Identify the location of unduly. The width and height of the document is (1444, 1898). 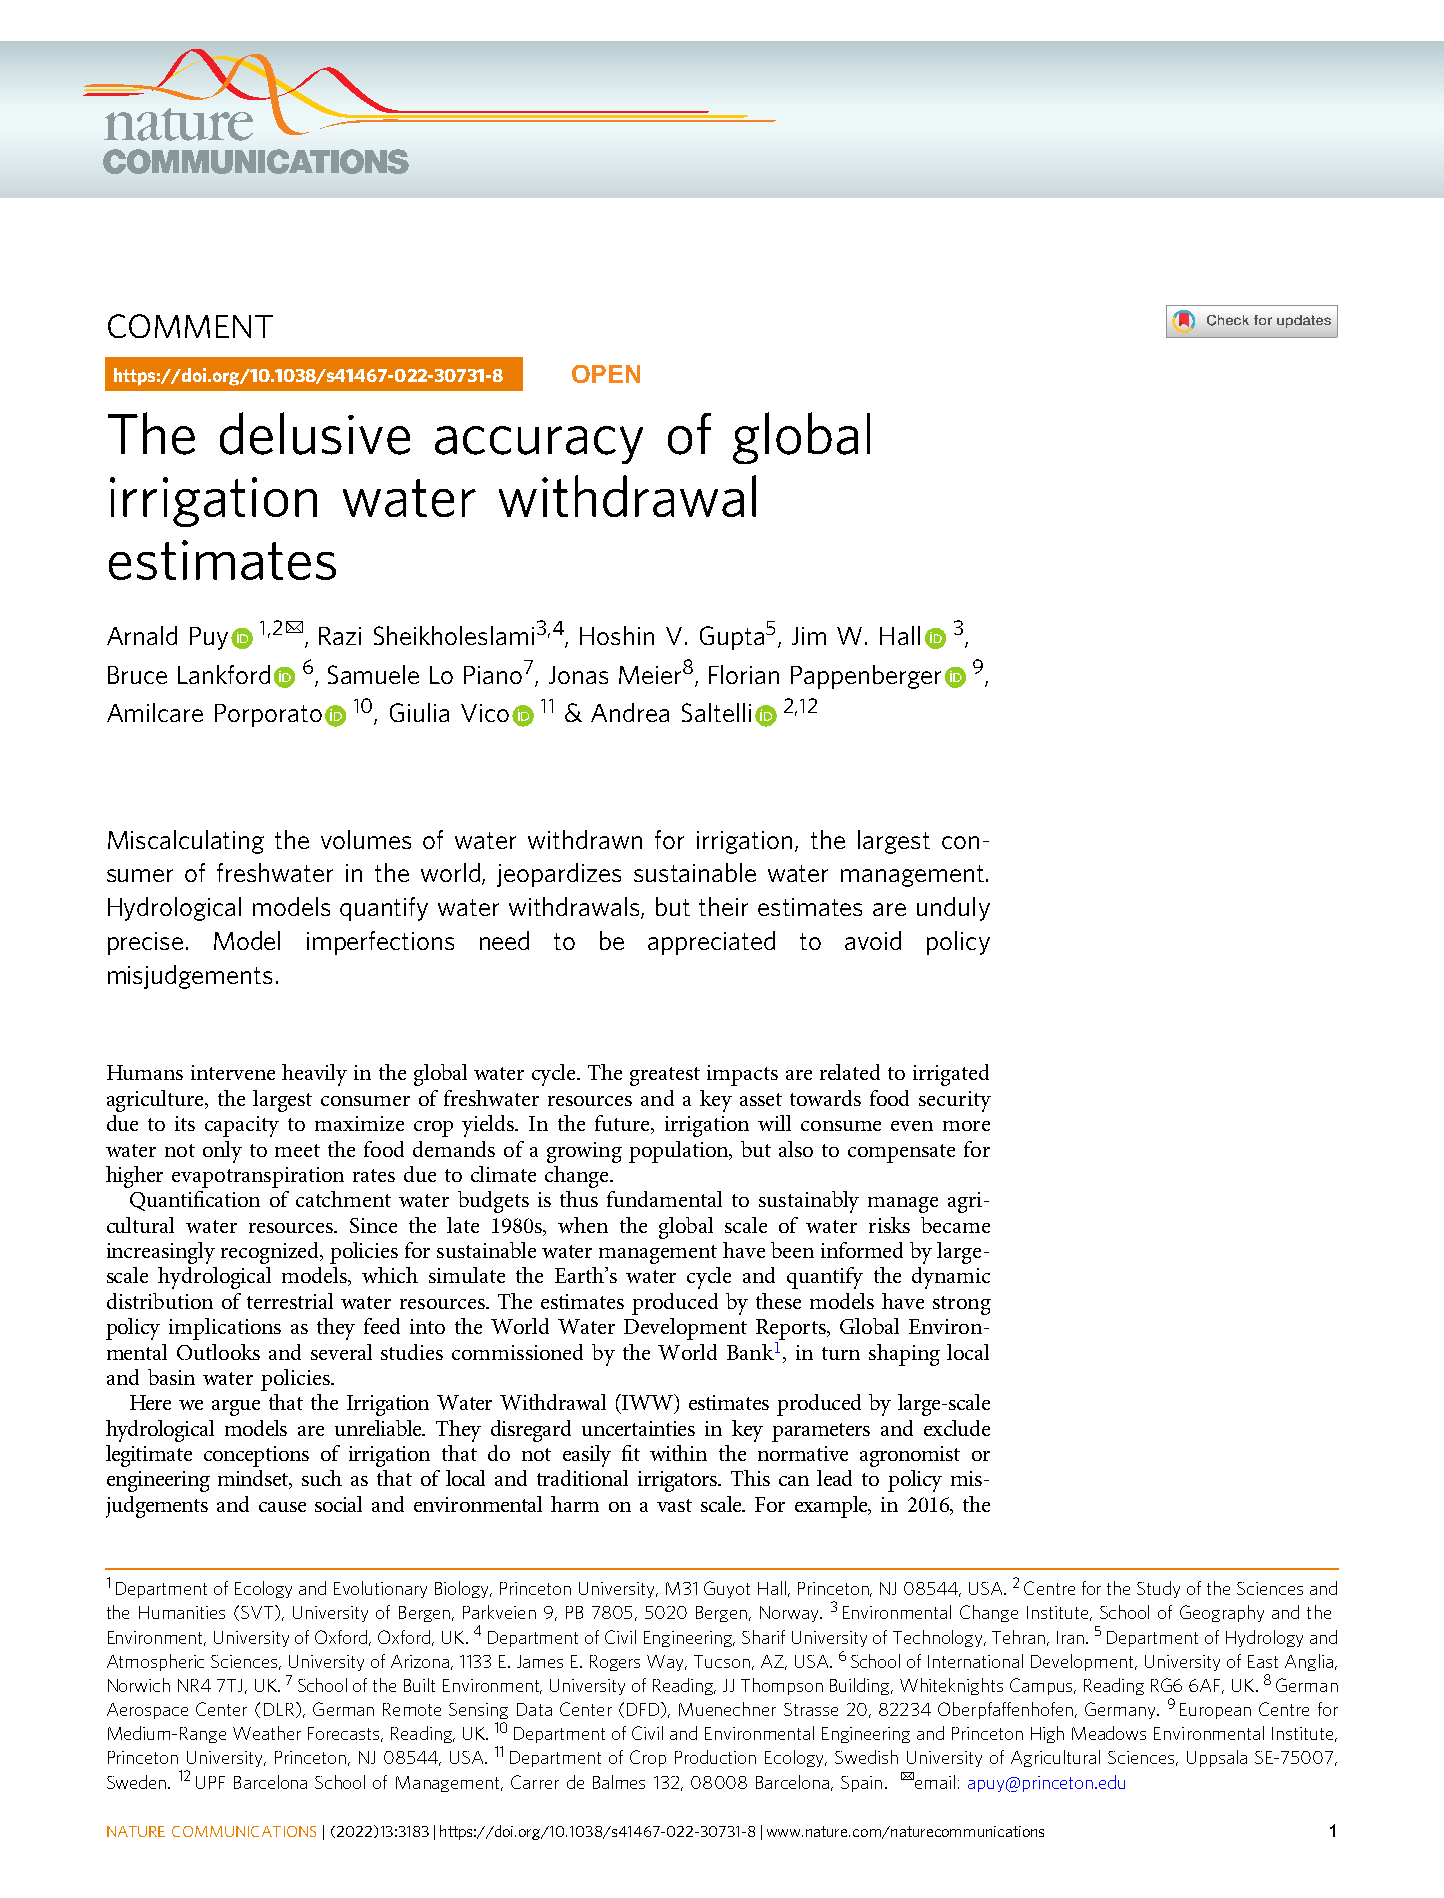
(953, 909).
